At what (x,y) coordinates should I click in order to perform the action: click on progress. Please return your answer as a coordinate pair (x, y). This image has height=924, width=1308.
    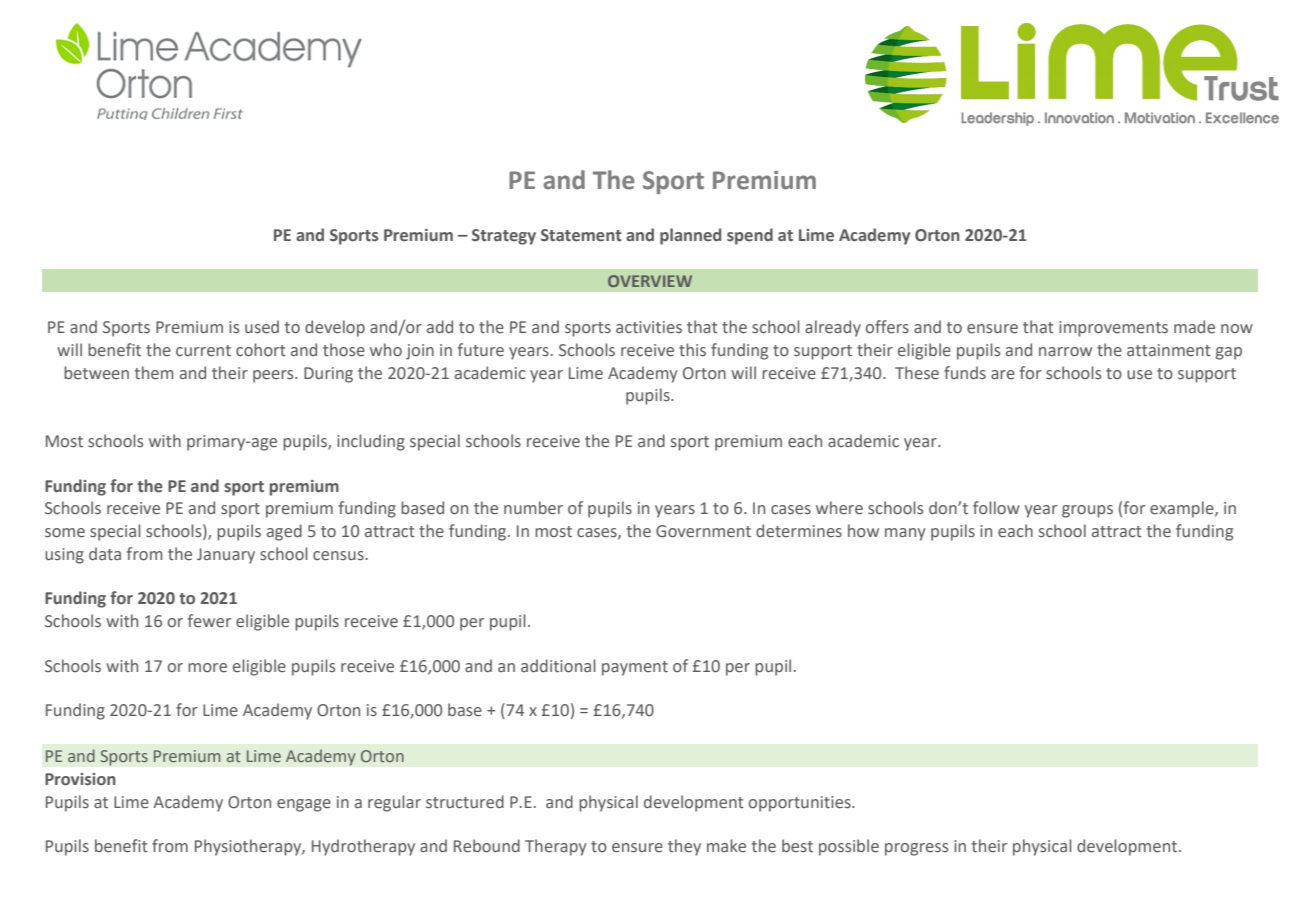
    Looking at the image, I should click on (916, 849).
